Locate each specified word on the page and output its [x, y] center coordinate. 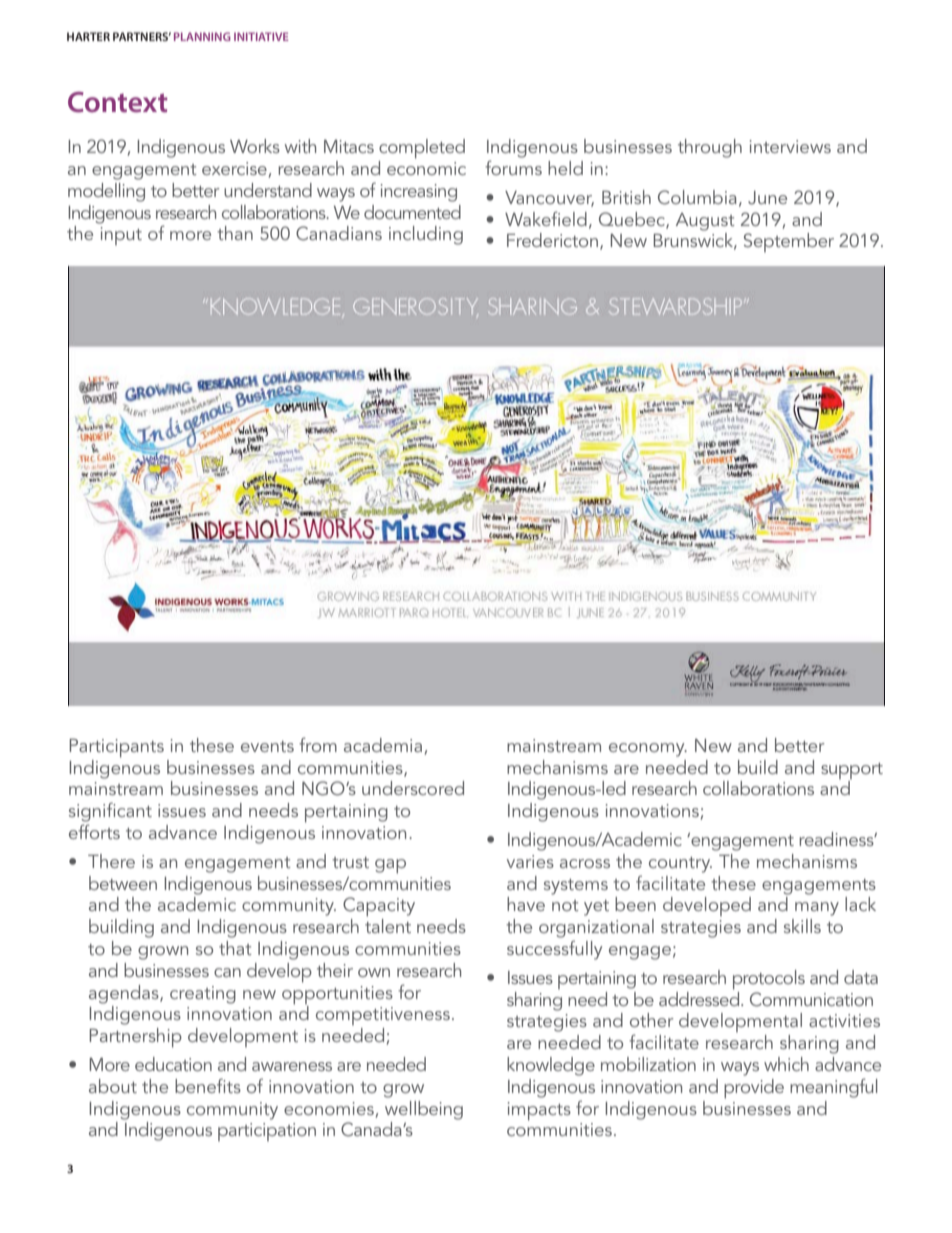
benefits [208, 1085]
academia [383, 745]
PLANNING [202, 36]
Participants [116, 748]
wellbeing [424, 1110]
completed [422, 149]
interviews [790, 146]
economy [648, 750]
